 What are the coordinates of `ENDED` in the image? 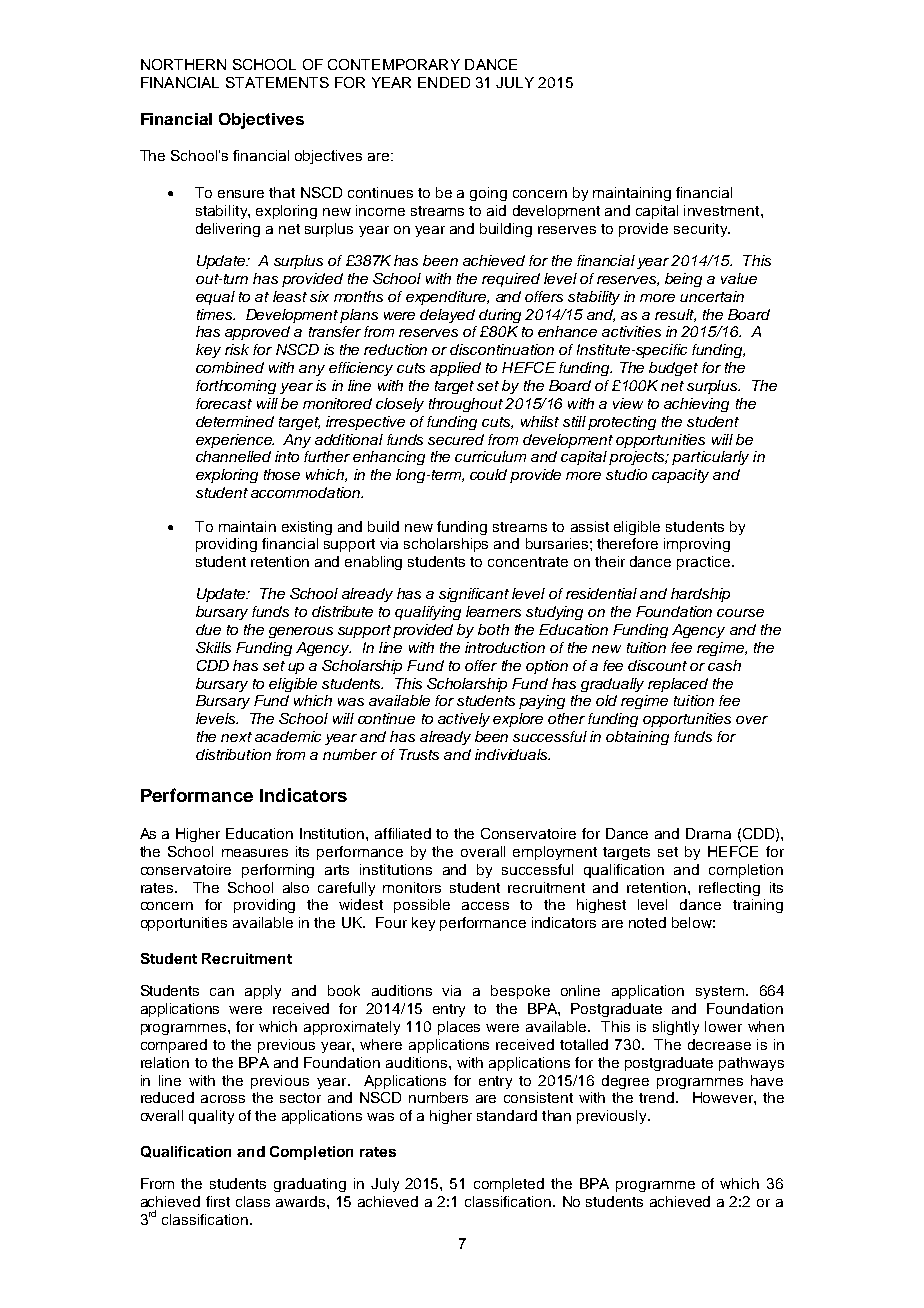 It's located at (444, 82).
